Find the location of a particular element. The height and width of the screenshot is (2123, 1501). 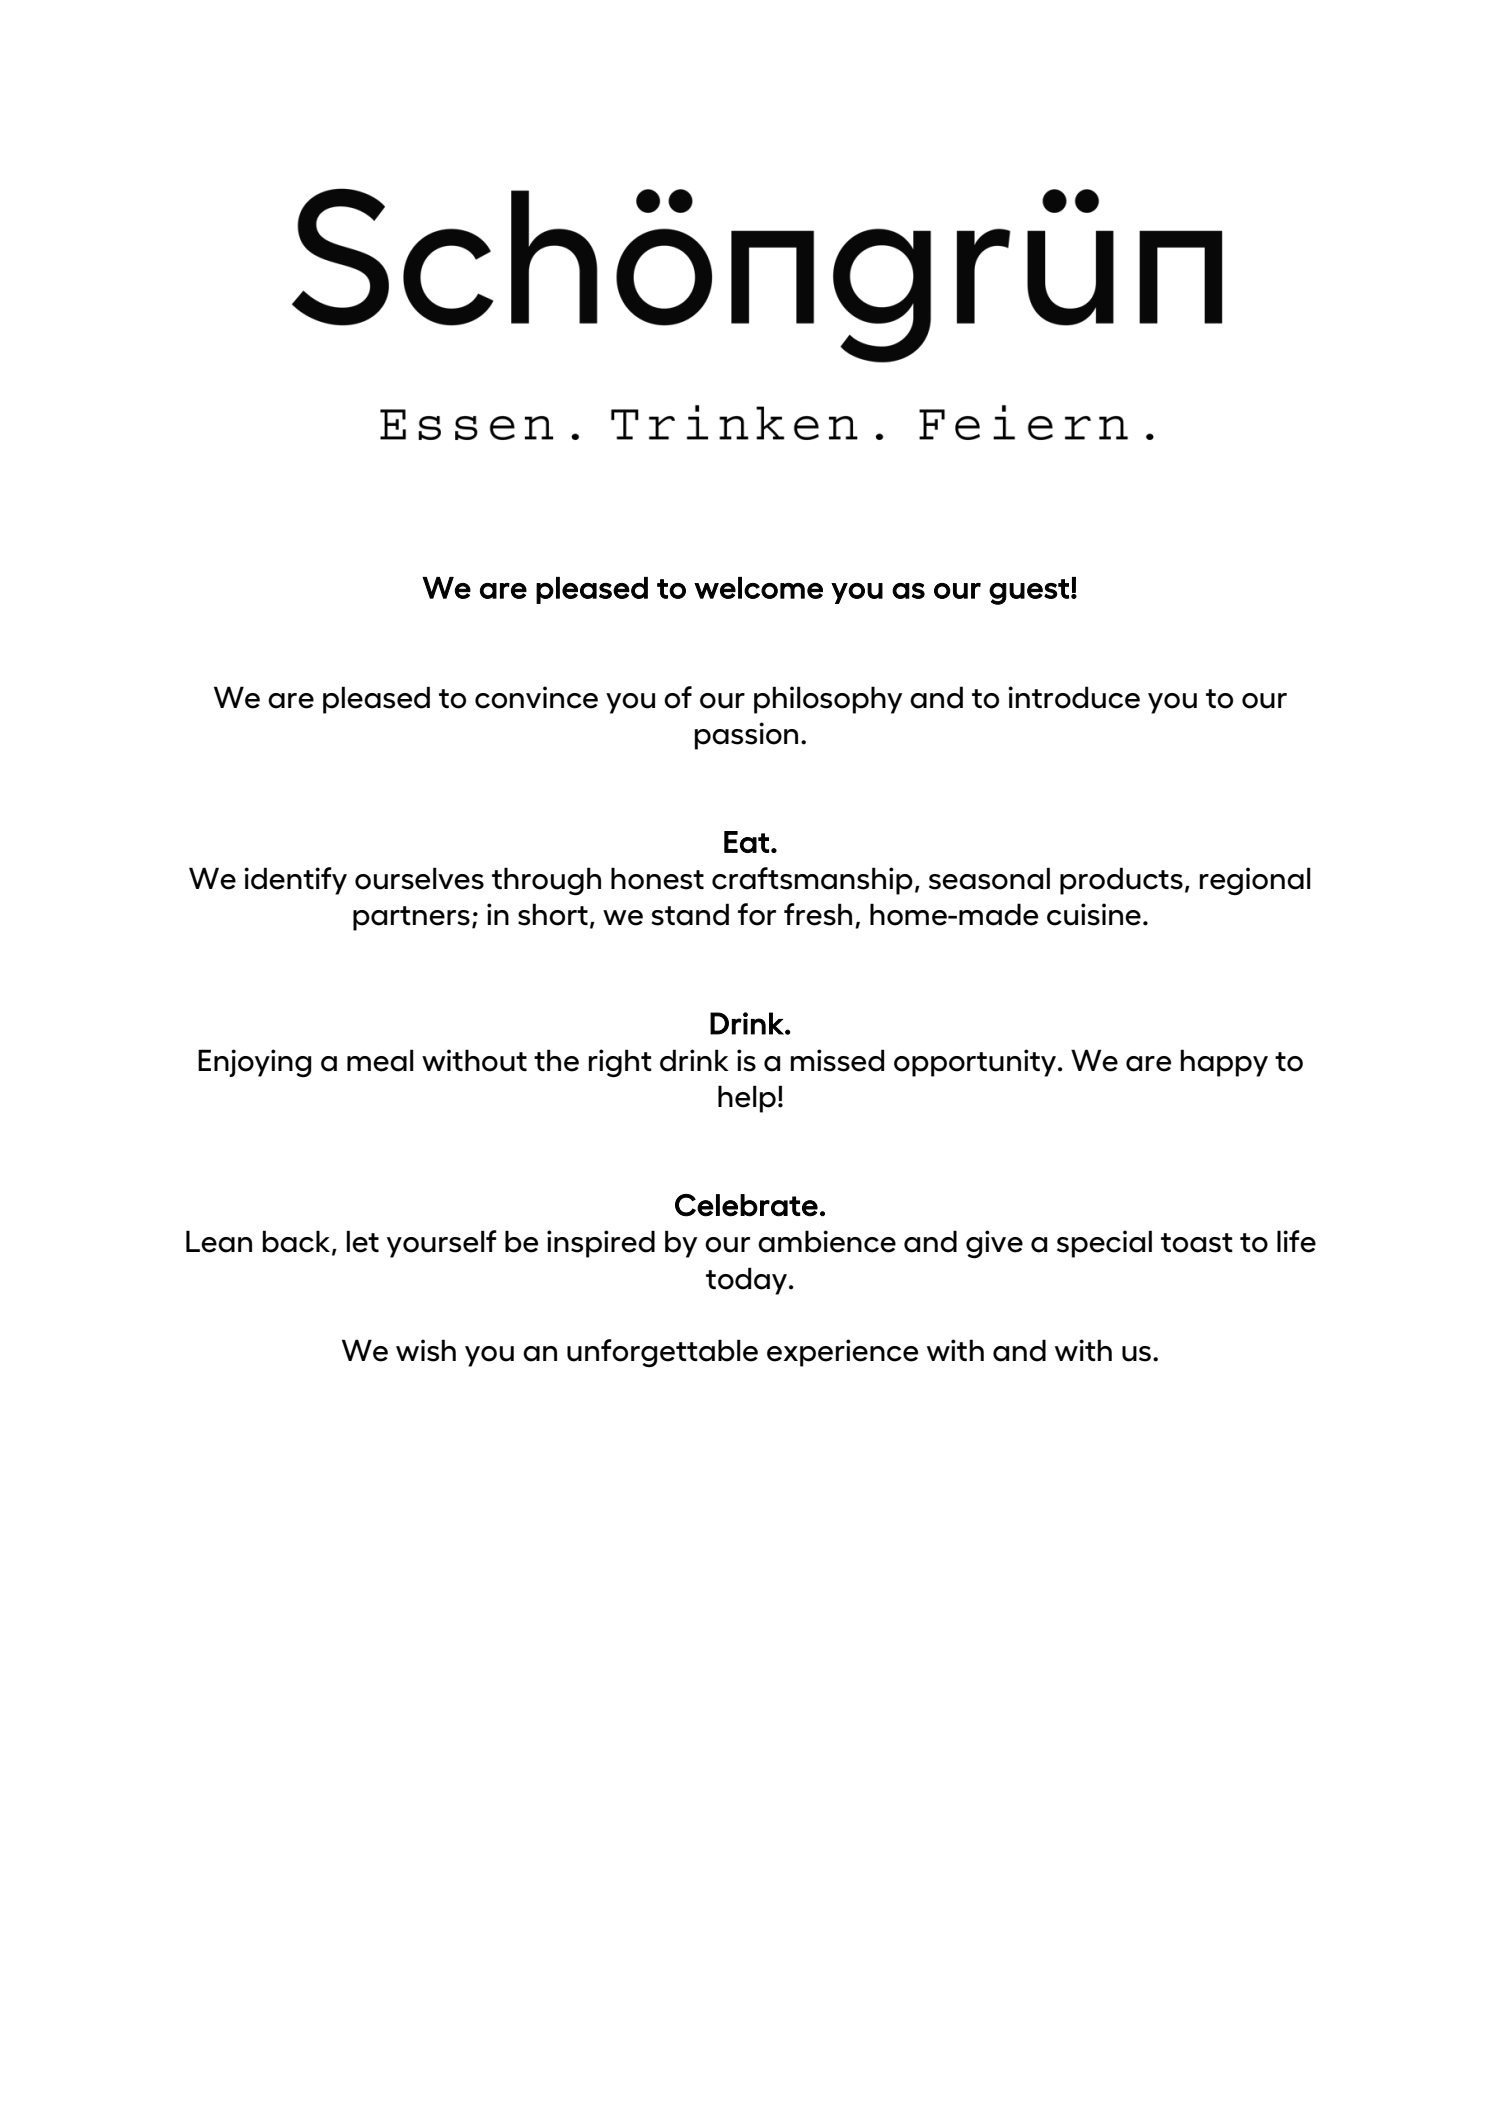

partners is located at coordinates (411, 918).
